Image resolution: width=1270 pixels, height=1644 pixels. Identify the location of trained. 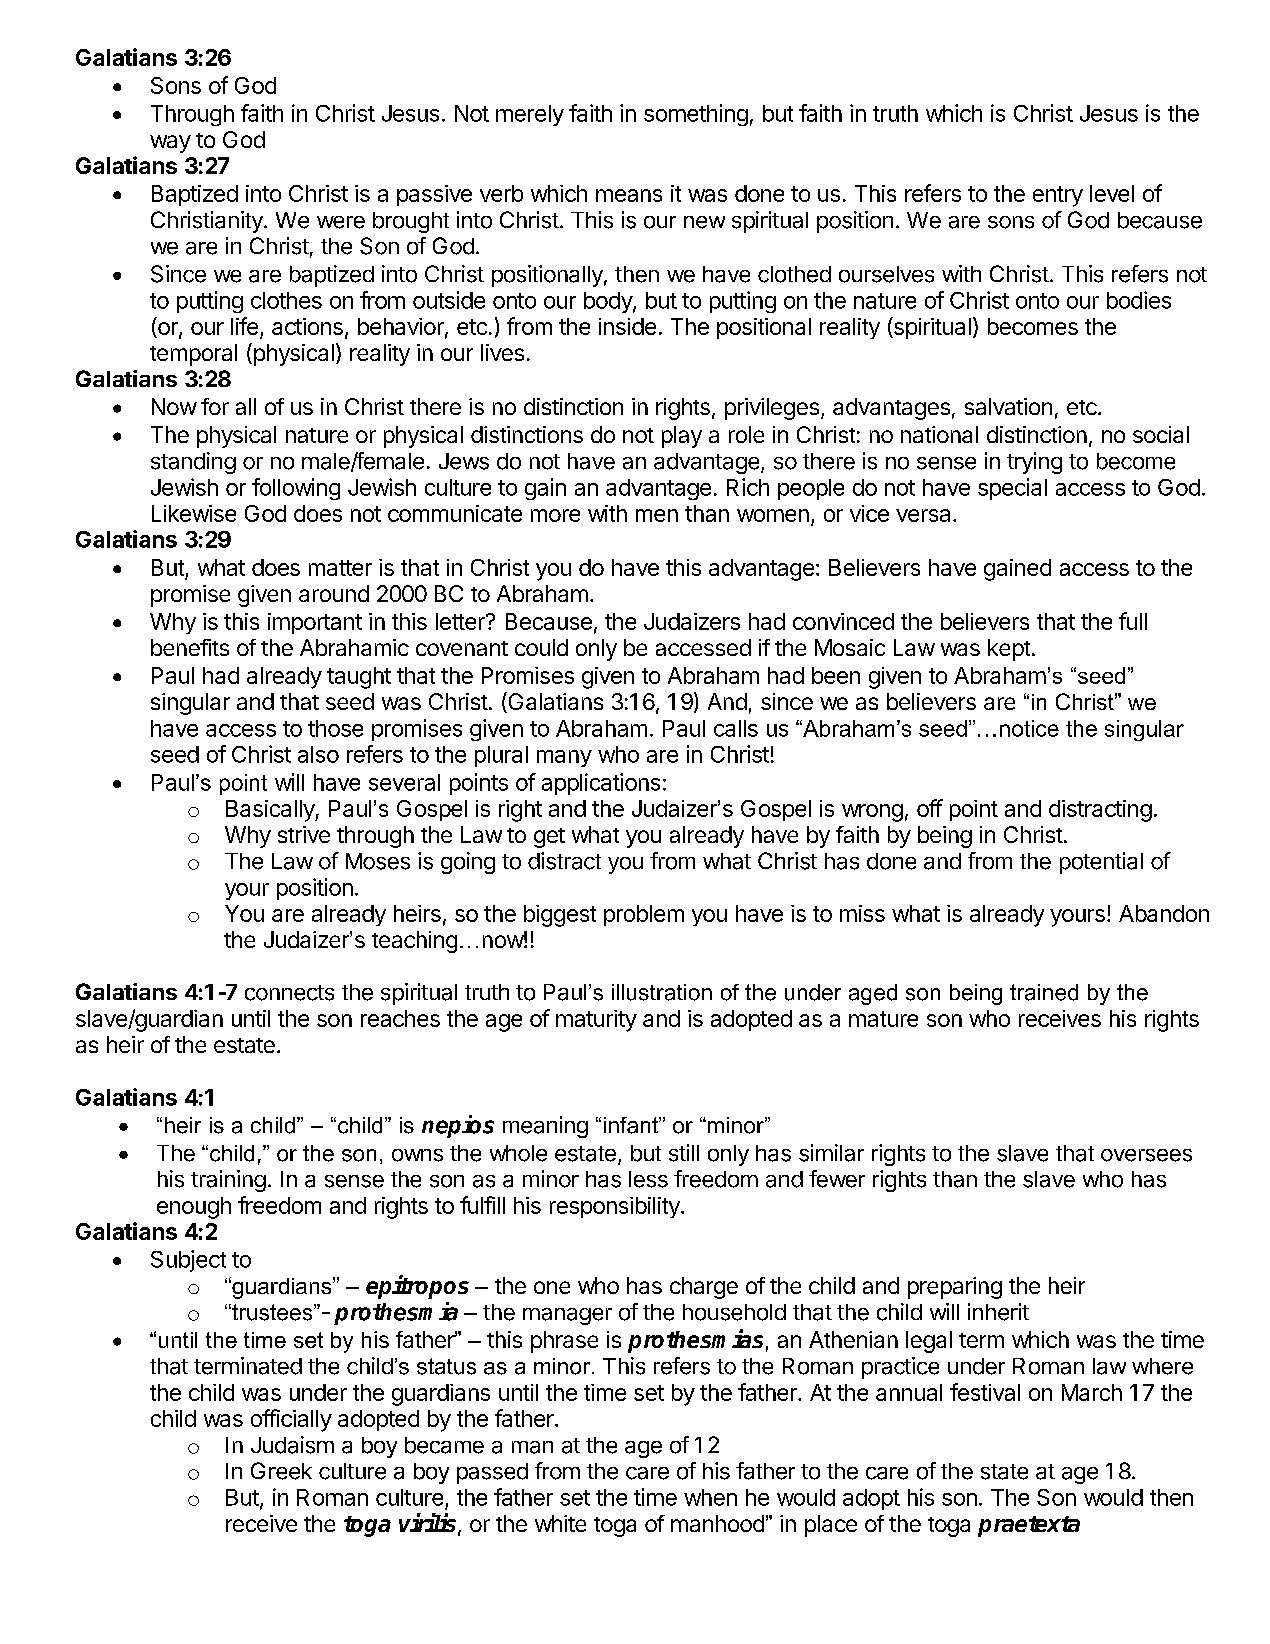
(1044, 992).
